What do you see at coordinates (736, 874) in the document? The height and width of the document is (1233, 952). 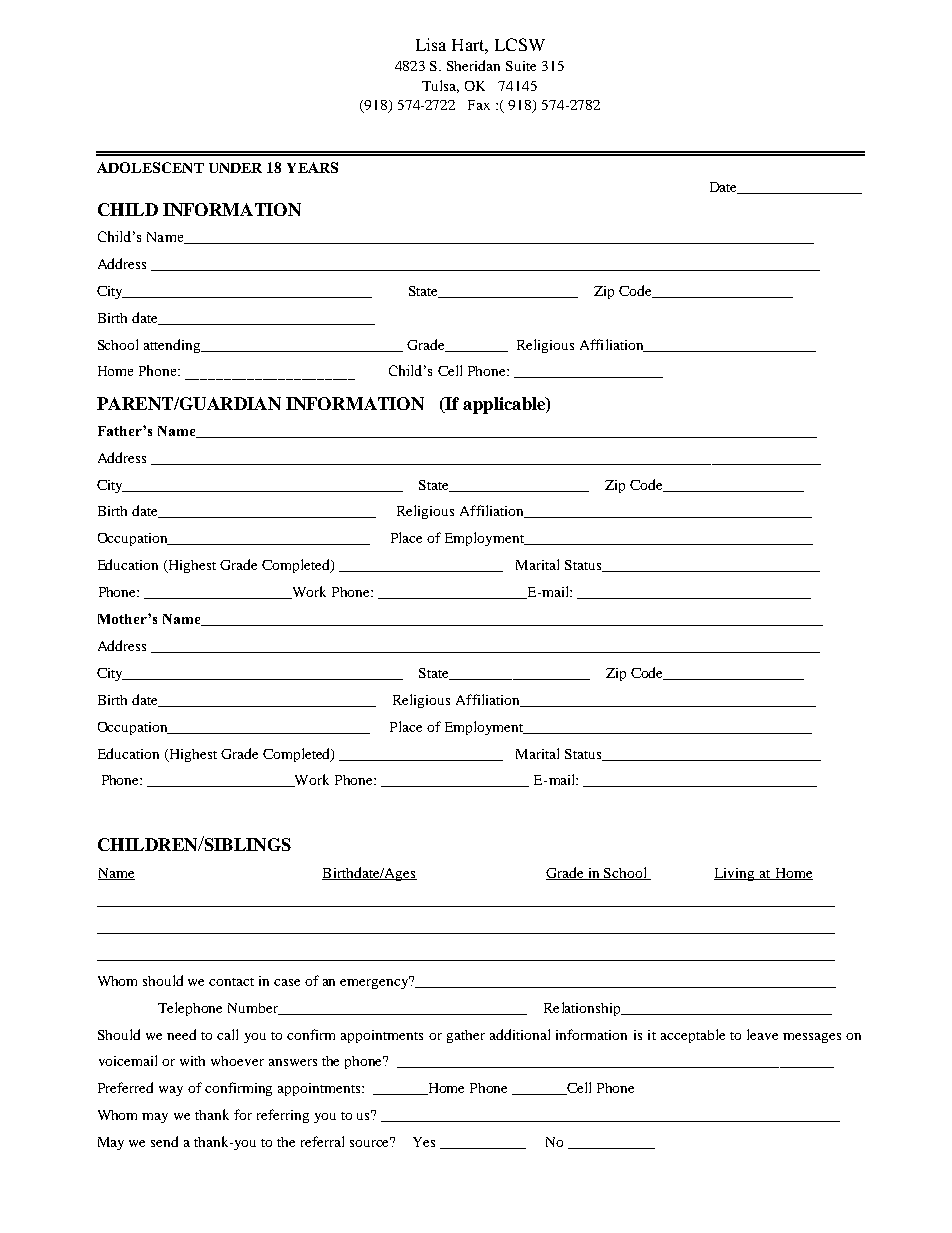 I see `Living` at bounding box center [736, 874].
